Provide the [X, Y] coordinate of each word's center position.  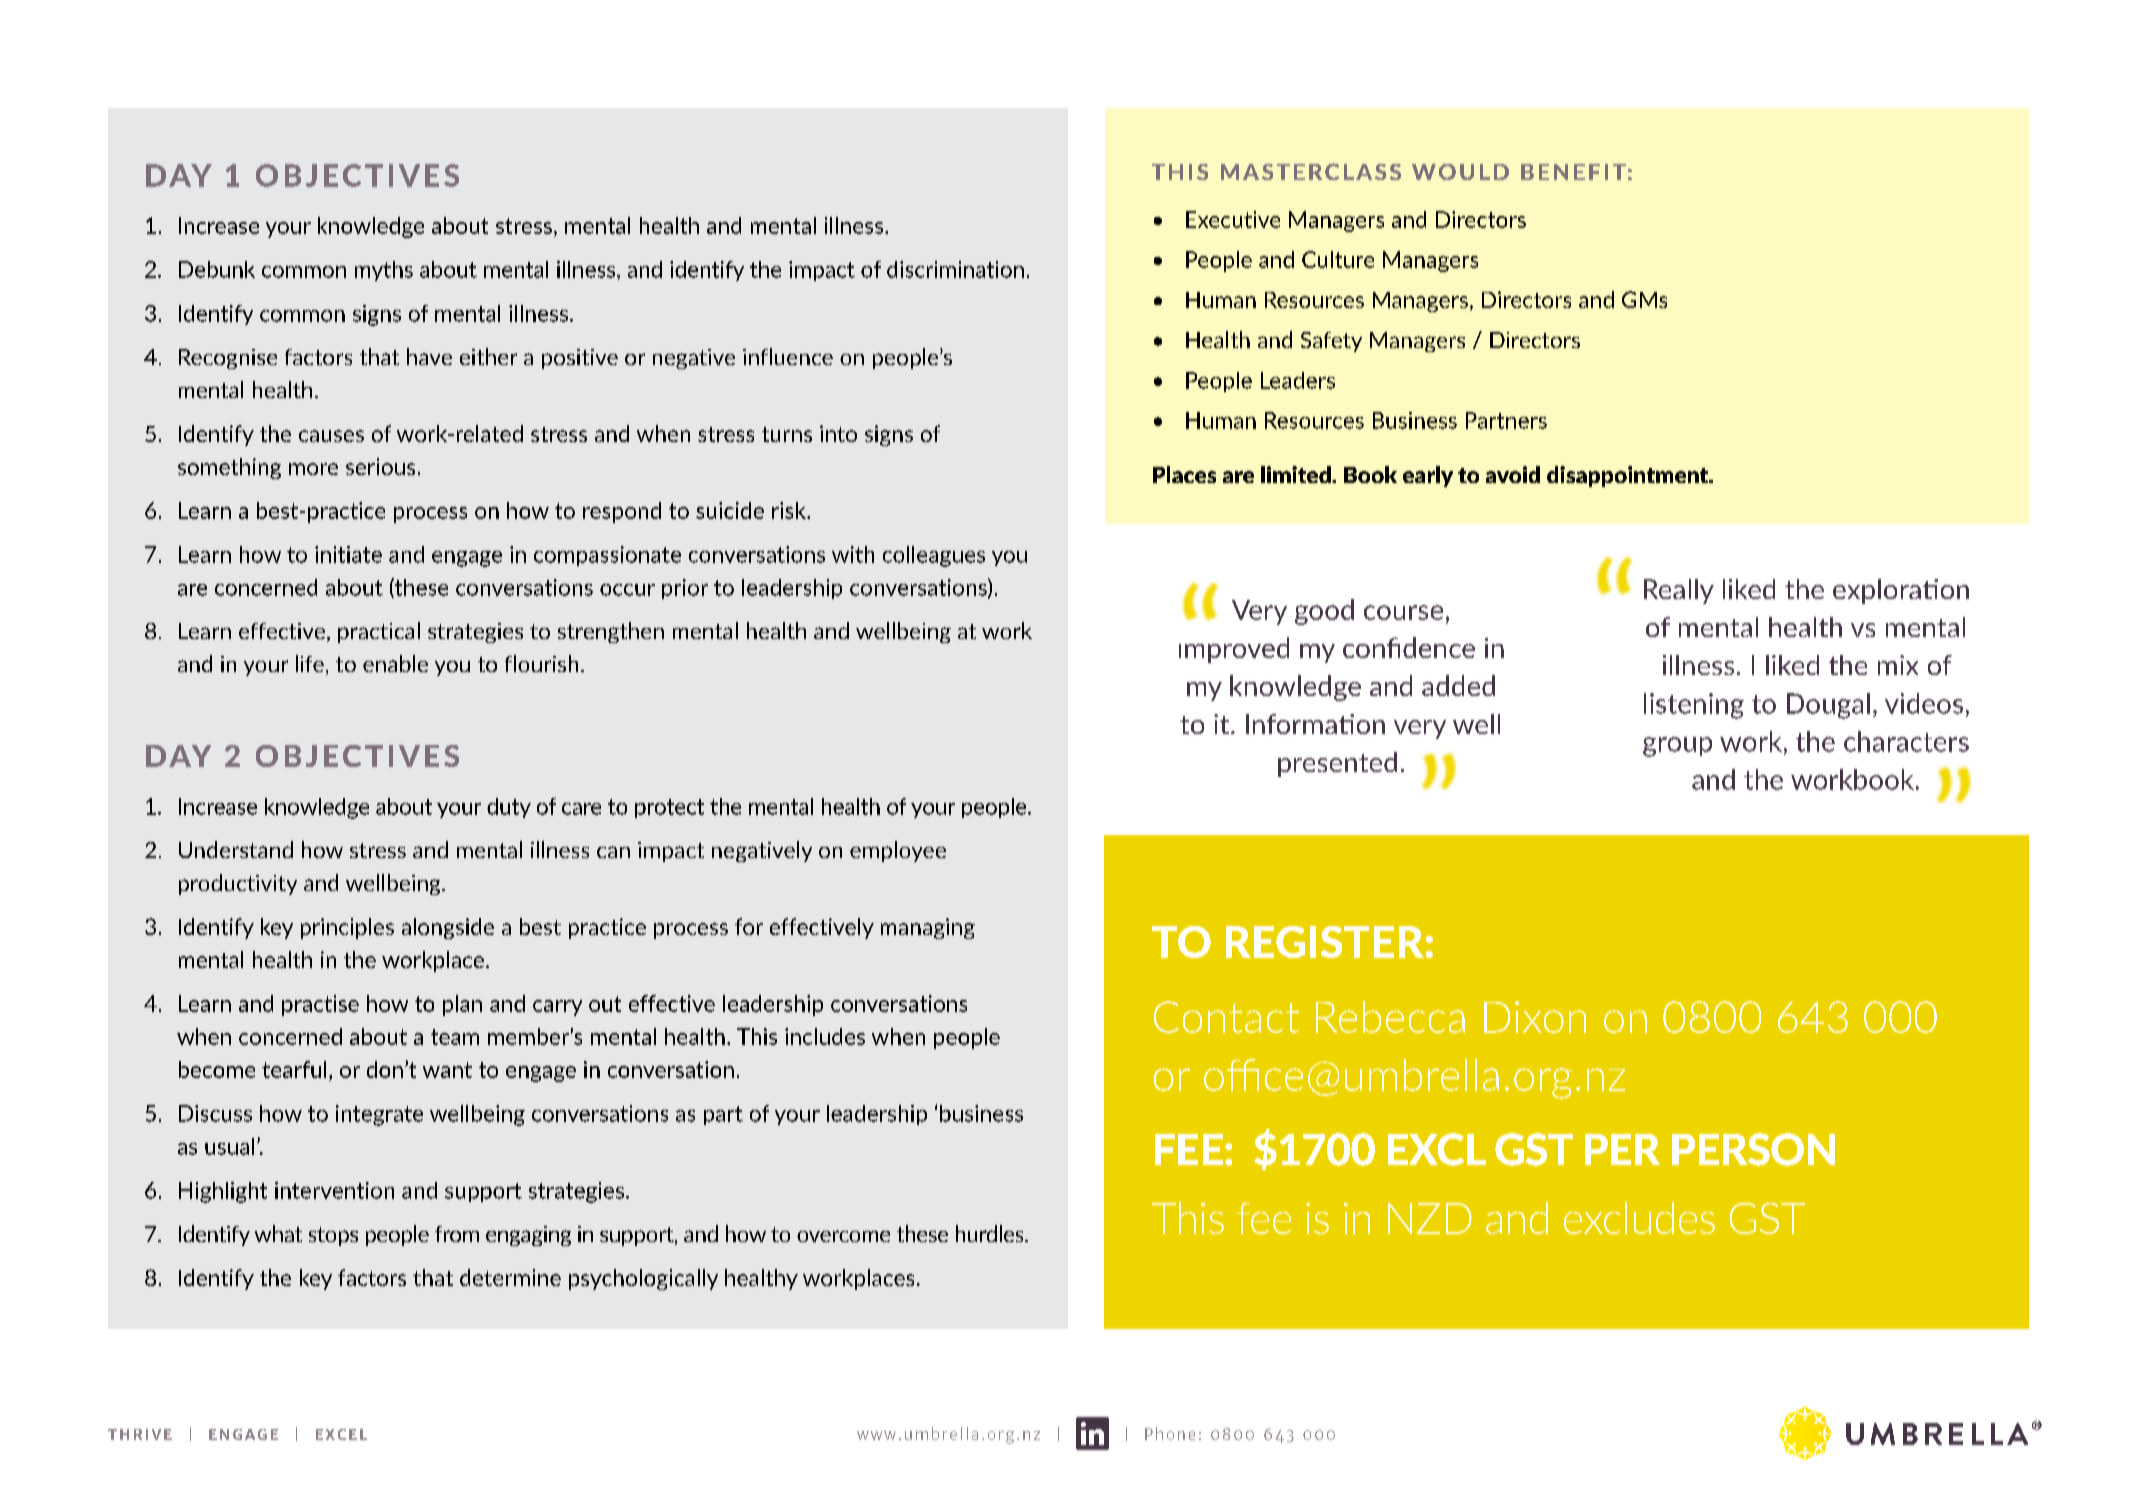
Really [1679, 591]
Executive [1233, 219]
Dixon [1535, 1017]
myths [384, 271]
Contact [1226, 1017]
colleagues [934, 556]
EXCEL [341, 1434]
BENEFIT [1573, 172]
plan [462, 1005]
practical [379, 632]
